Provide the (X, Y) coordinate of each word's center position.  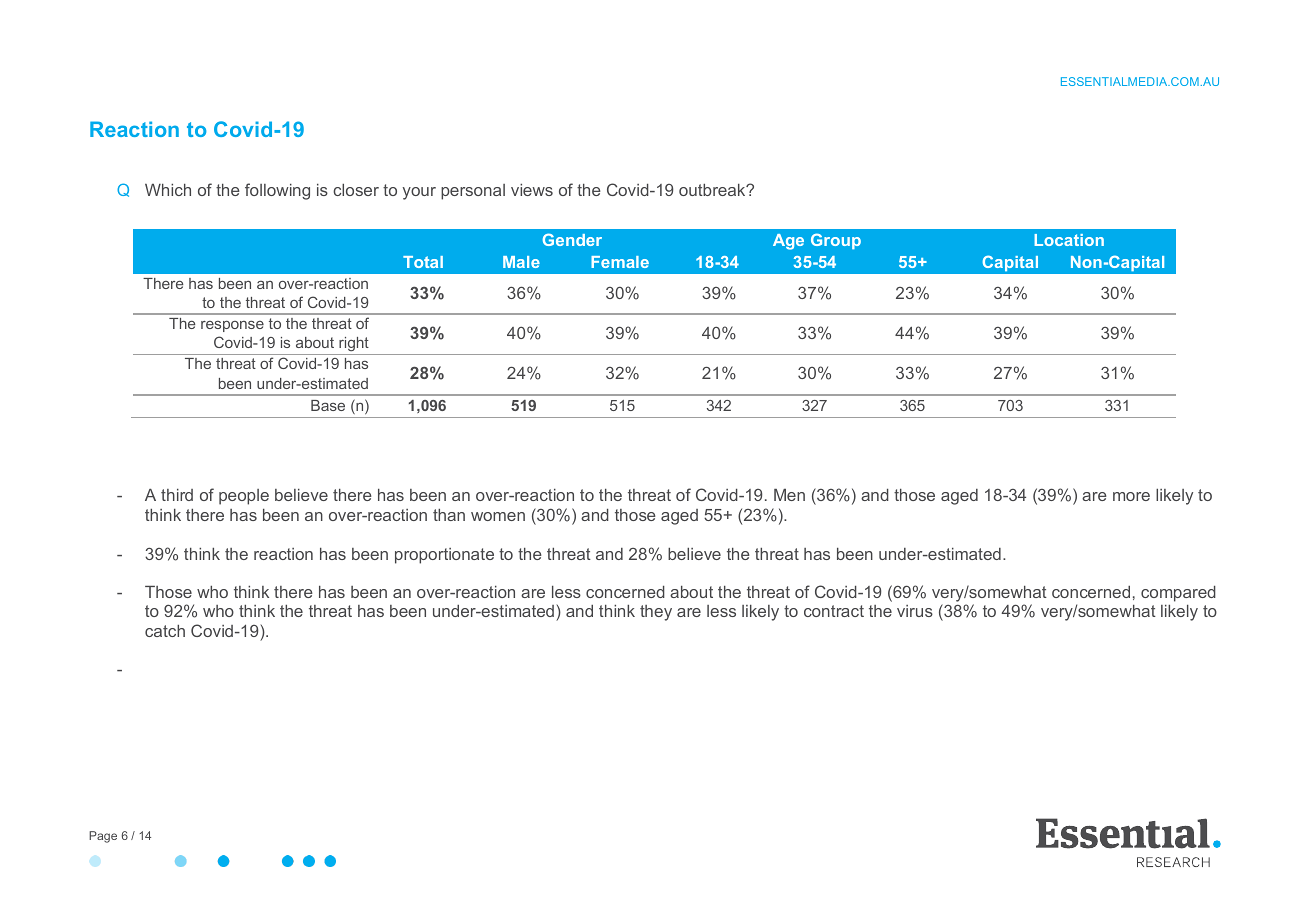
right (354, 346)
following (277, 191)
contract (834, 611)
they (656, 613)
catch (165, 631)
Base (328, 405)
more (1131, 496)
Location (1069, 240)
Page (103, 837)
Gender (572, 239)
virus (915, 611)
